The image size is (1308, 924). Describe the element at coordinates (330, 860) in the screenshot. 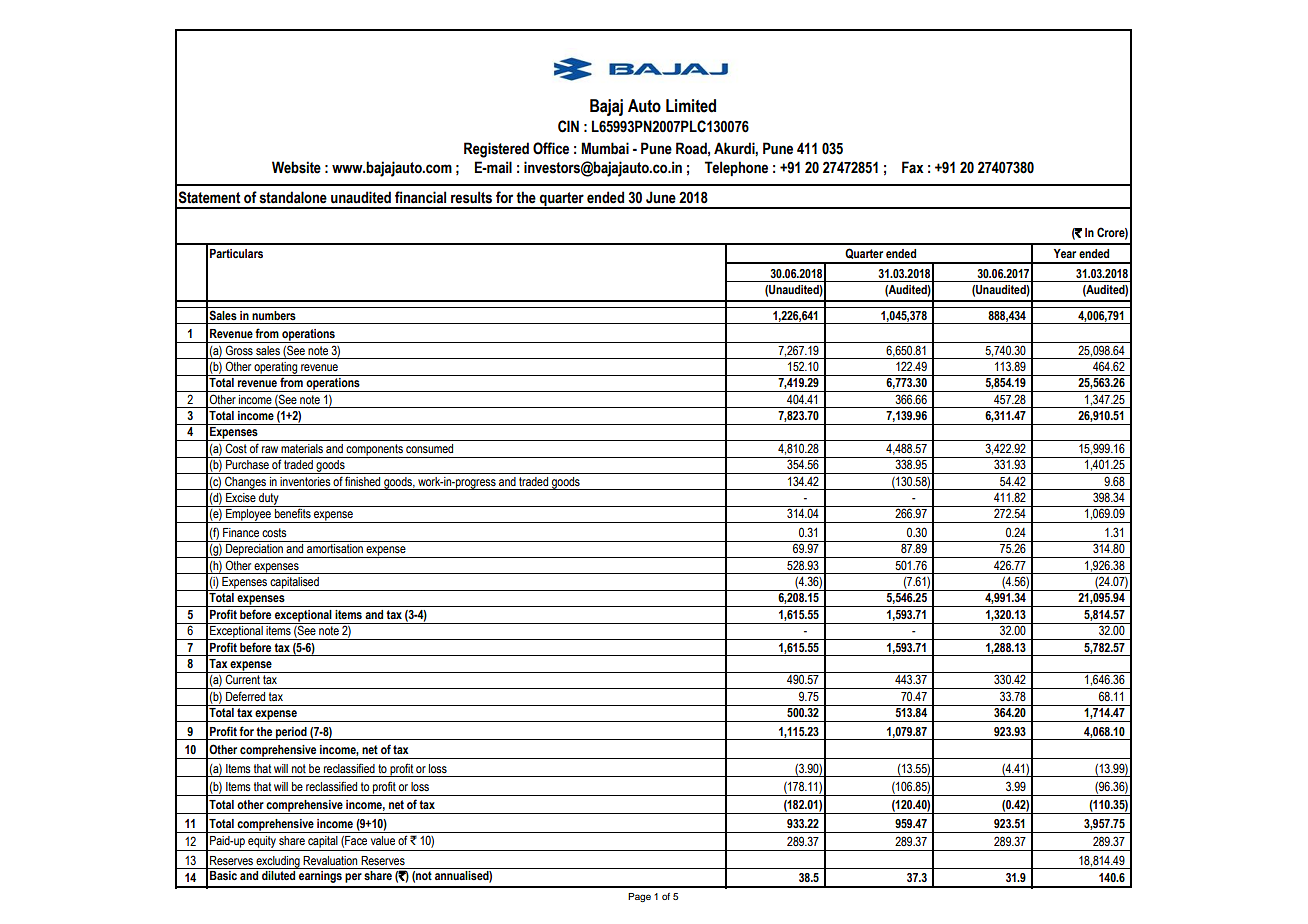

I see `Revaluation` at that location.
